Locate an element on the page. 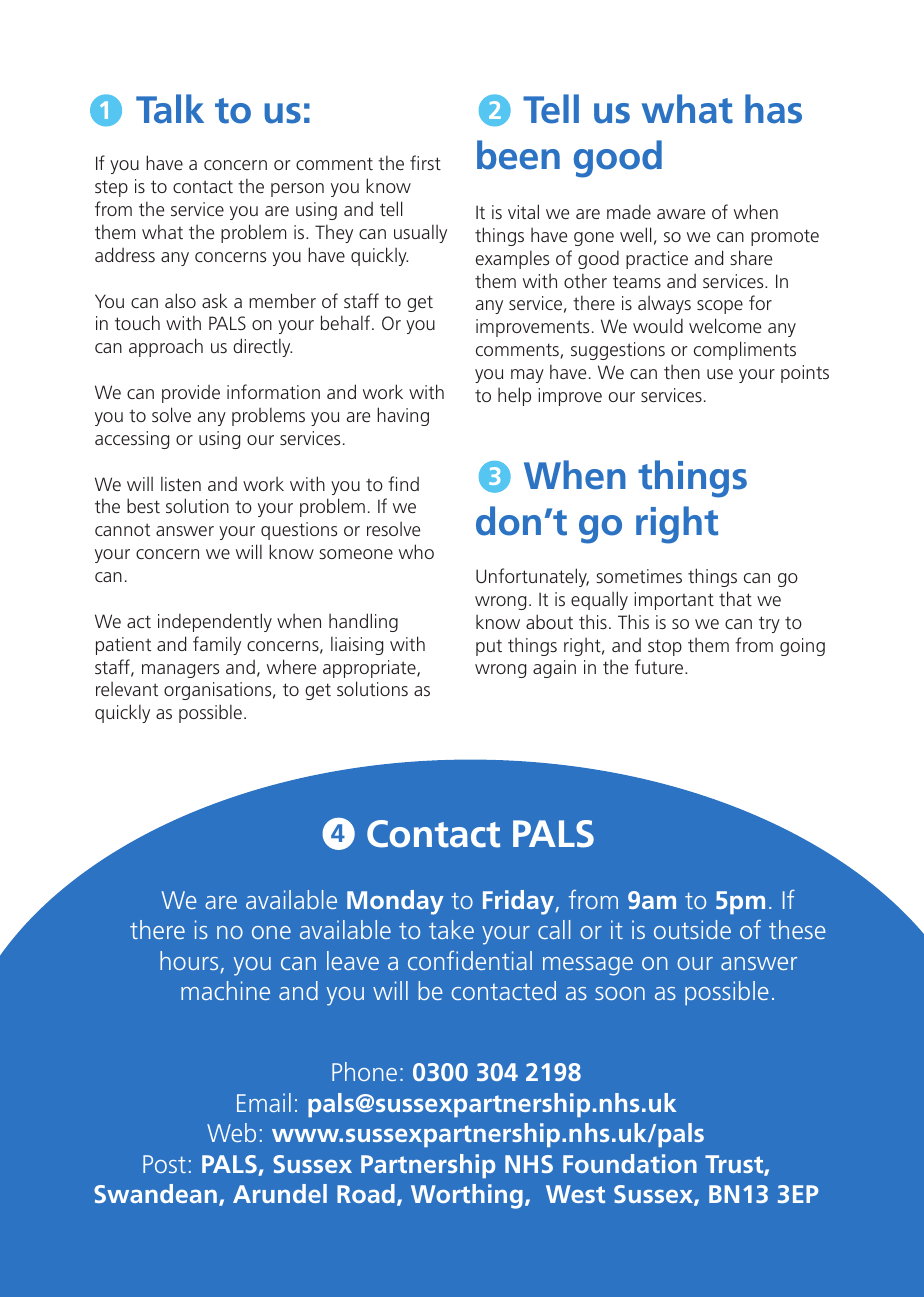 Image resolution: width=924 pixels, height=1297 pixels. take is located at coordinates (451, 929).
